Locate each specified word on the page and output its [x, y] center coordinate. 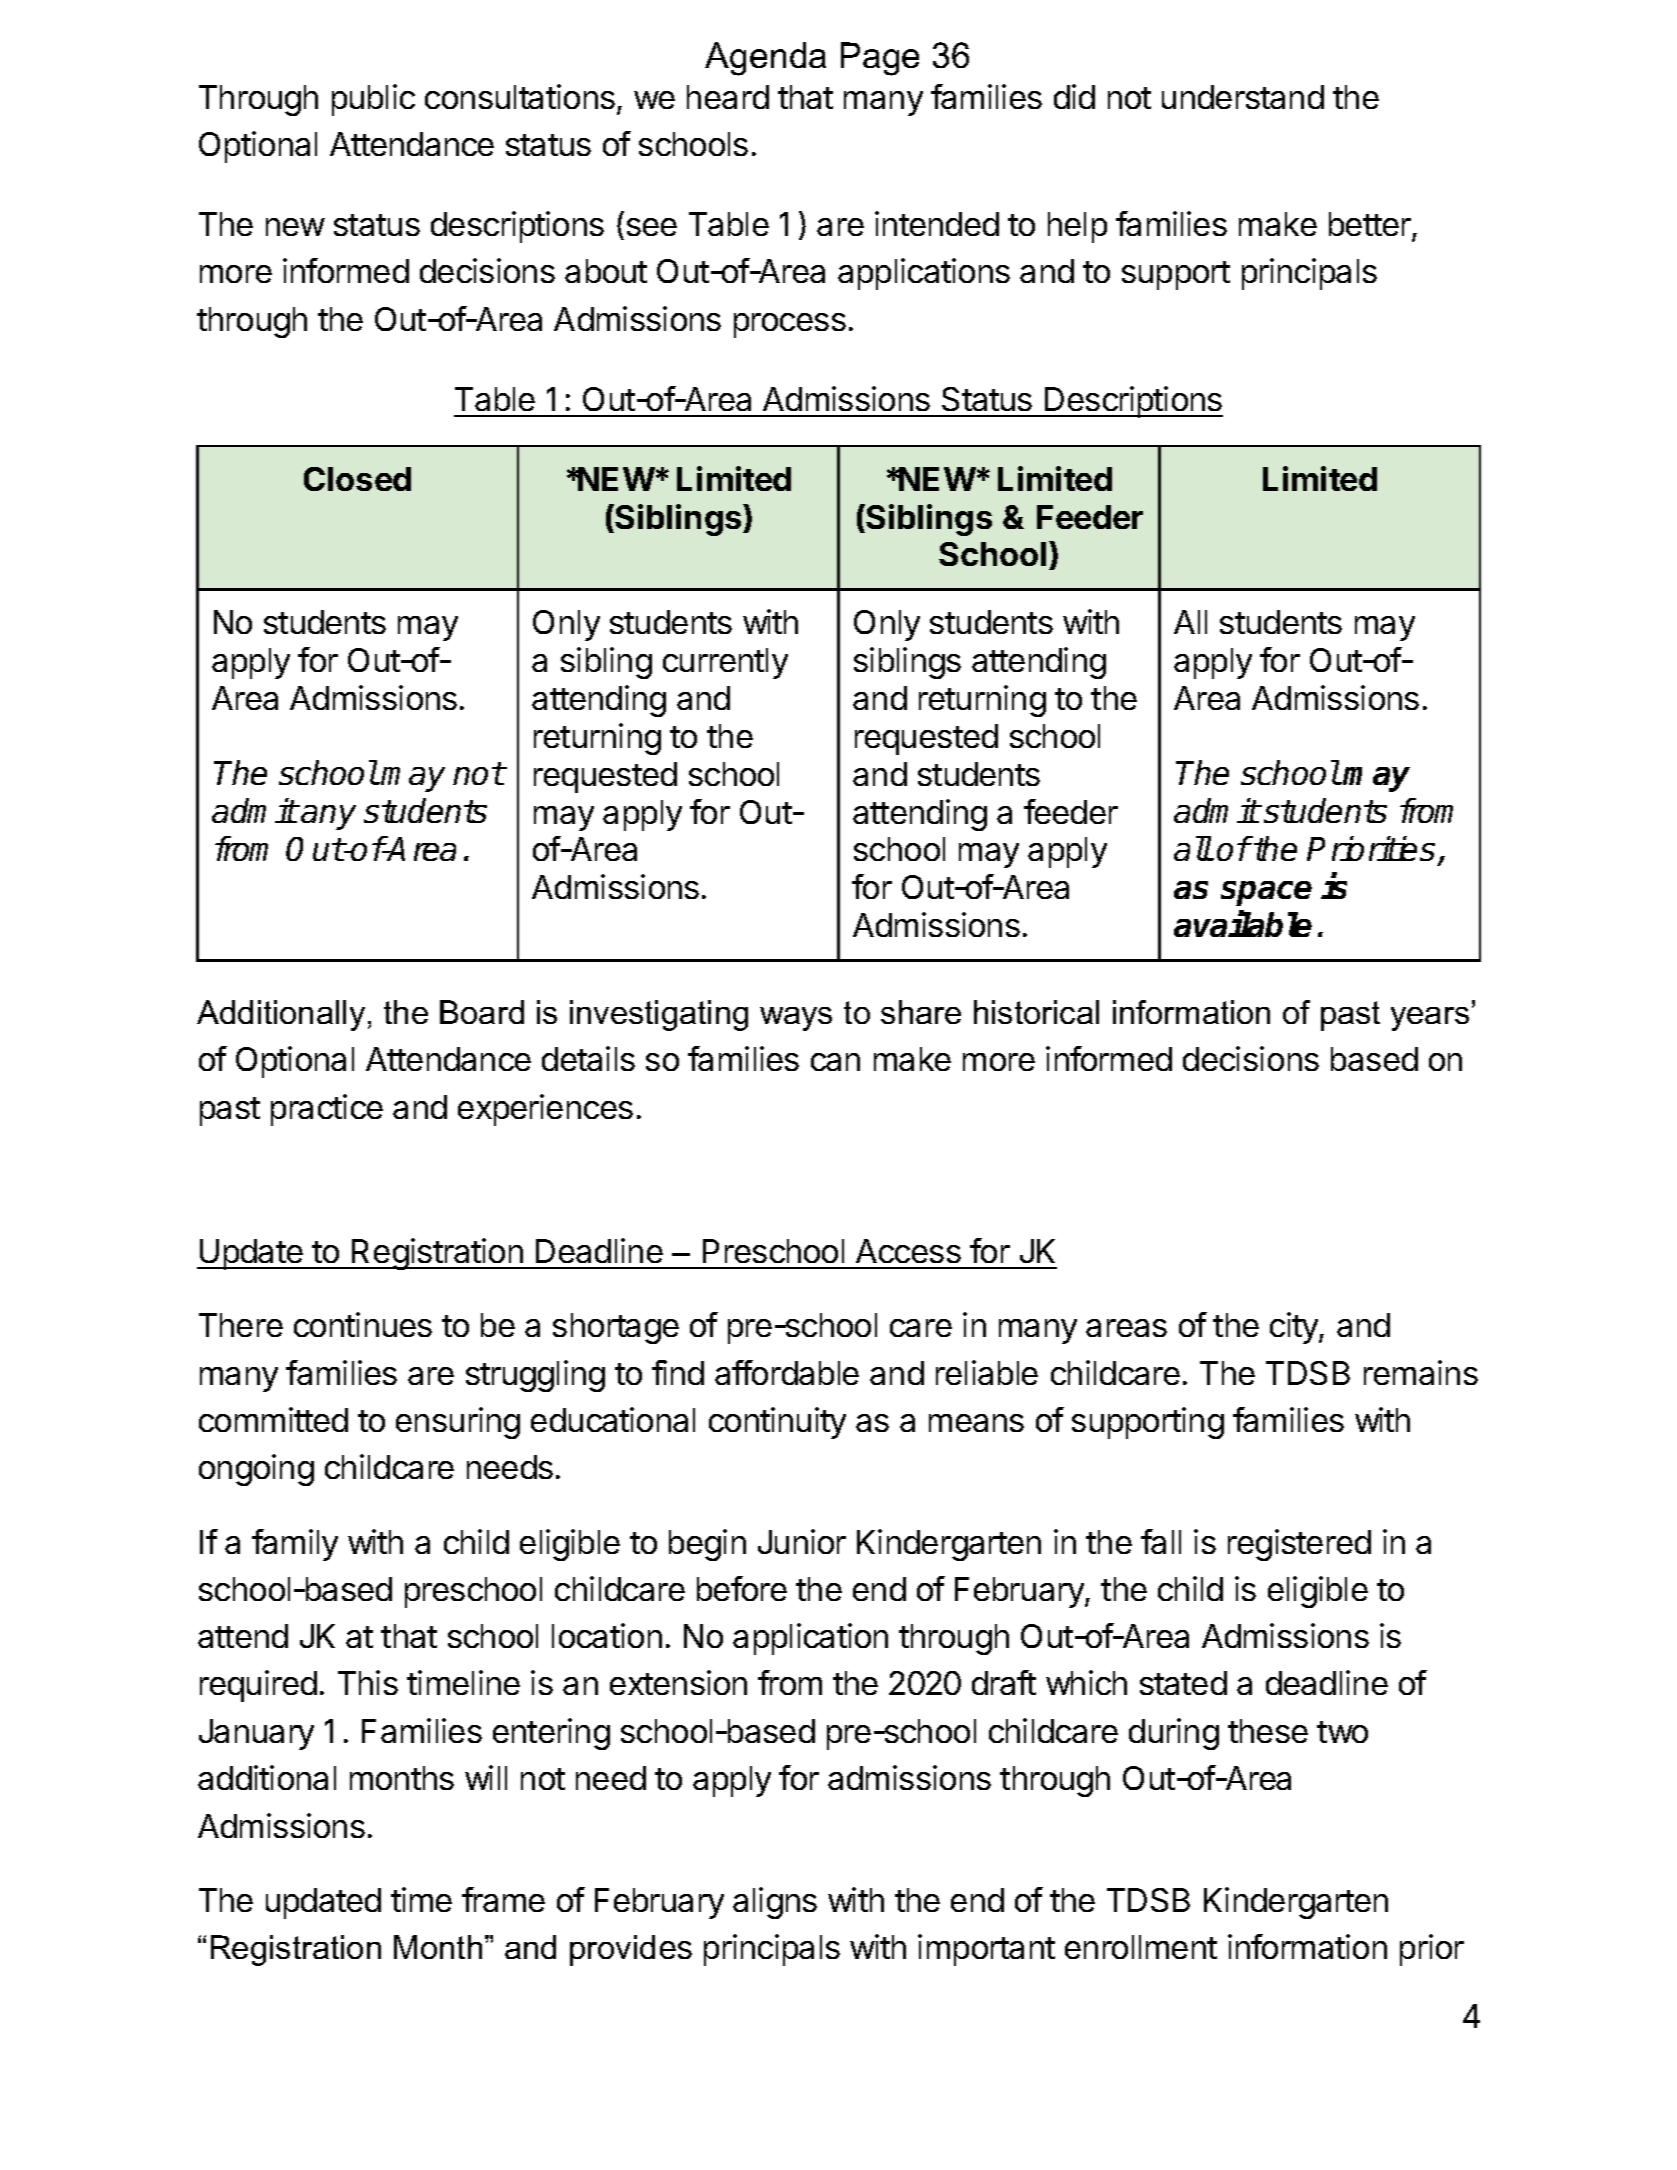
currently [725, 663]
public [373, 100]
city [1295, 1328]
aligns [775, 1903]
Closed [357, 479]
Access [908, 1251]
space [1266, 893]
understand [1243, 97]
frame [503, 1899]
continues [363, 1324]
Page [880, 59]
